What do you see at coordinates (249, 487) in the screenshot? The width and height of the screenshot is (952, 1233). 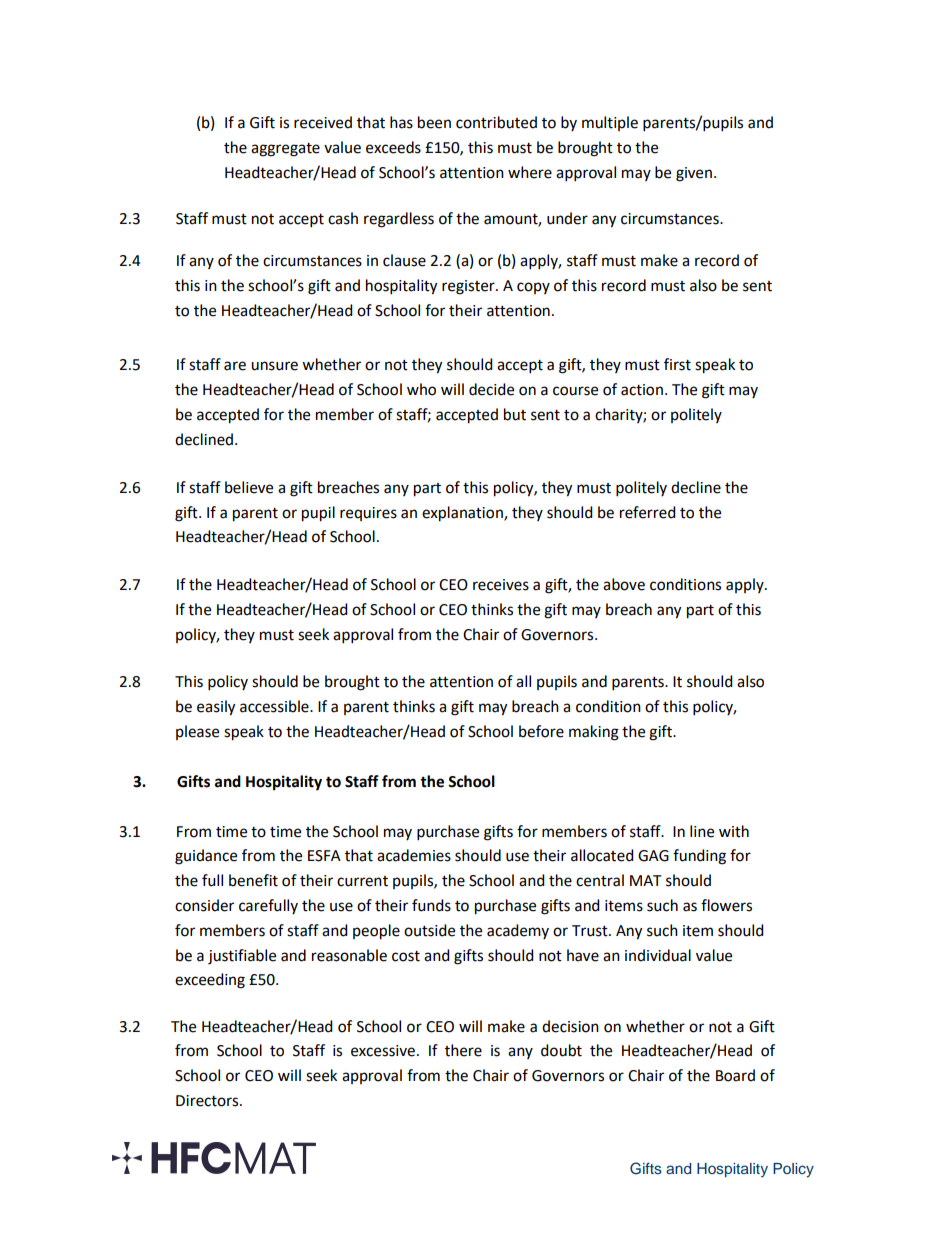 I see `believe` at bounding box center [249, 487].
